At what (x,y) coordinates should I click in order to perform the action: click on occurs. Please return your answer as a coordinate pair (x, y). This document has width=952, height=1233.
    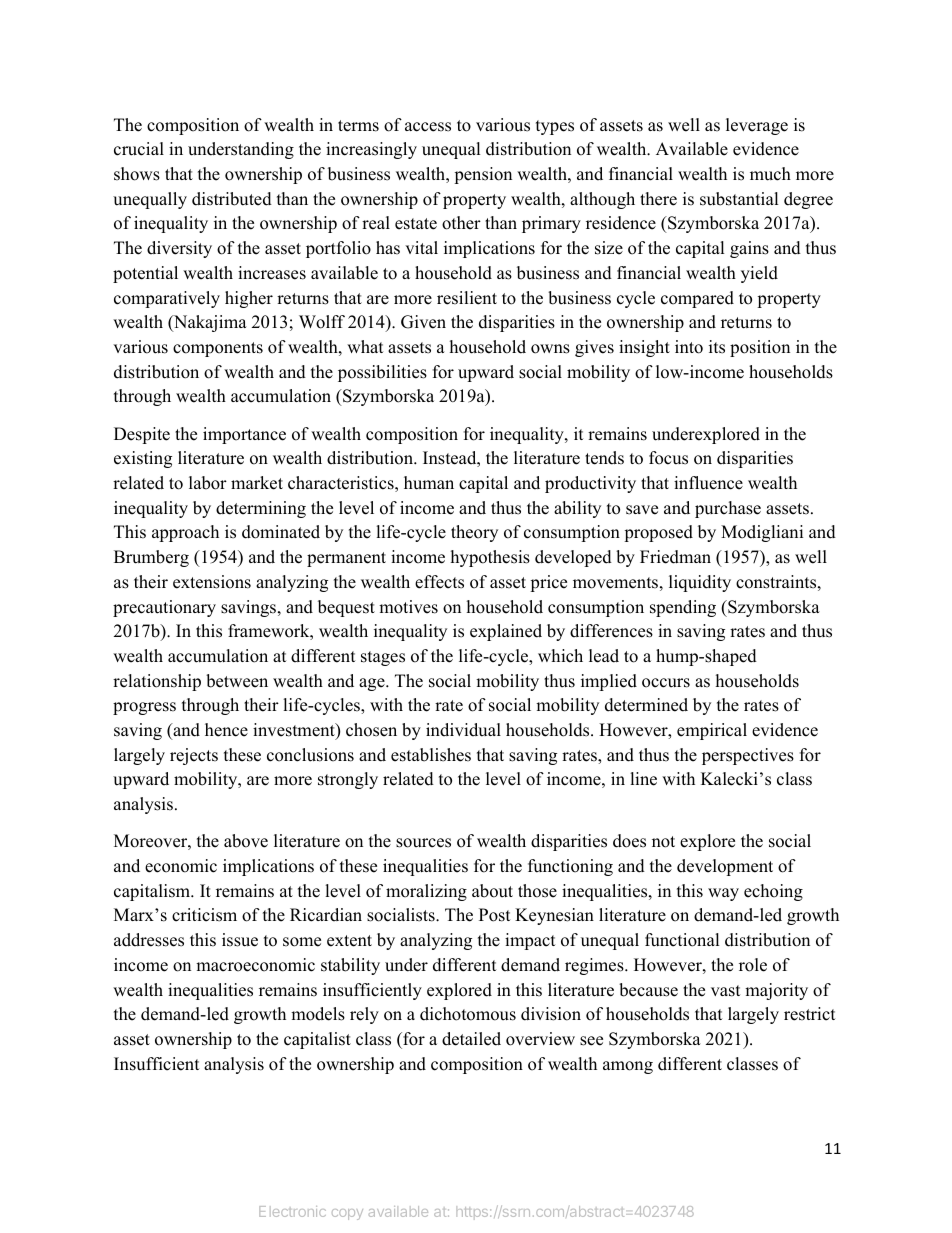
    Looking at the image, I should click on (666, 683).
